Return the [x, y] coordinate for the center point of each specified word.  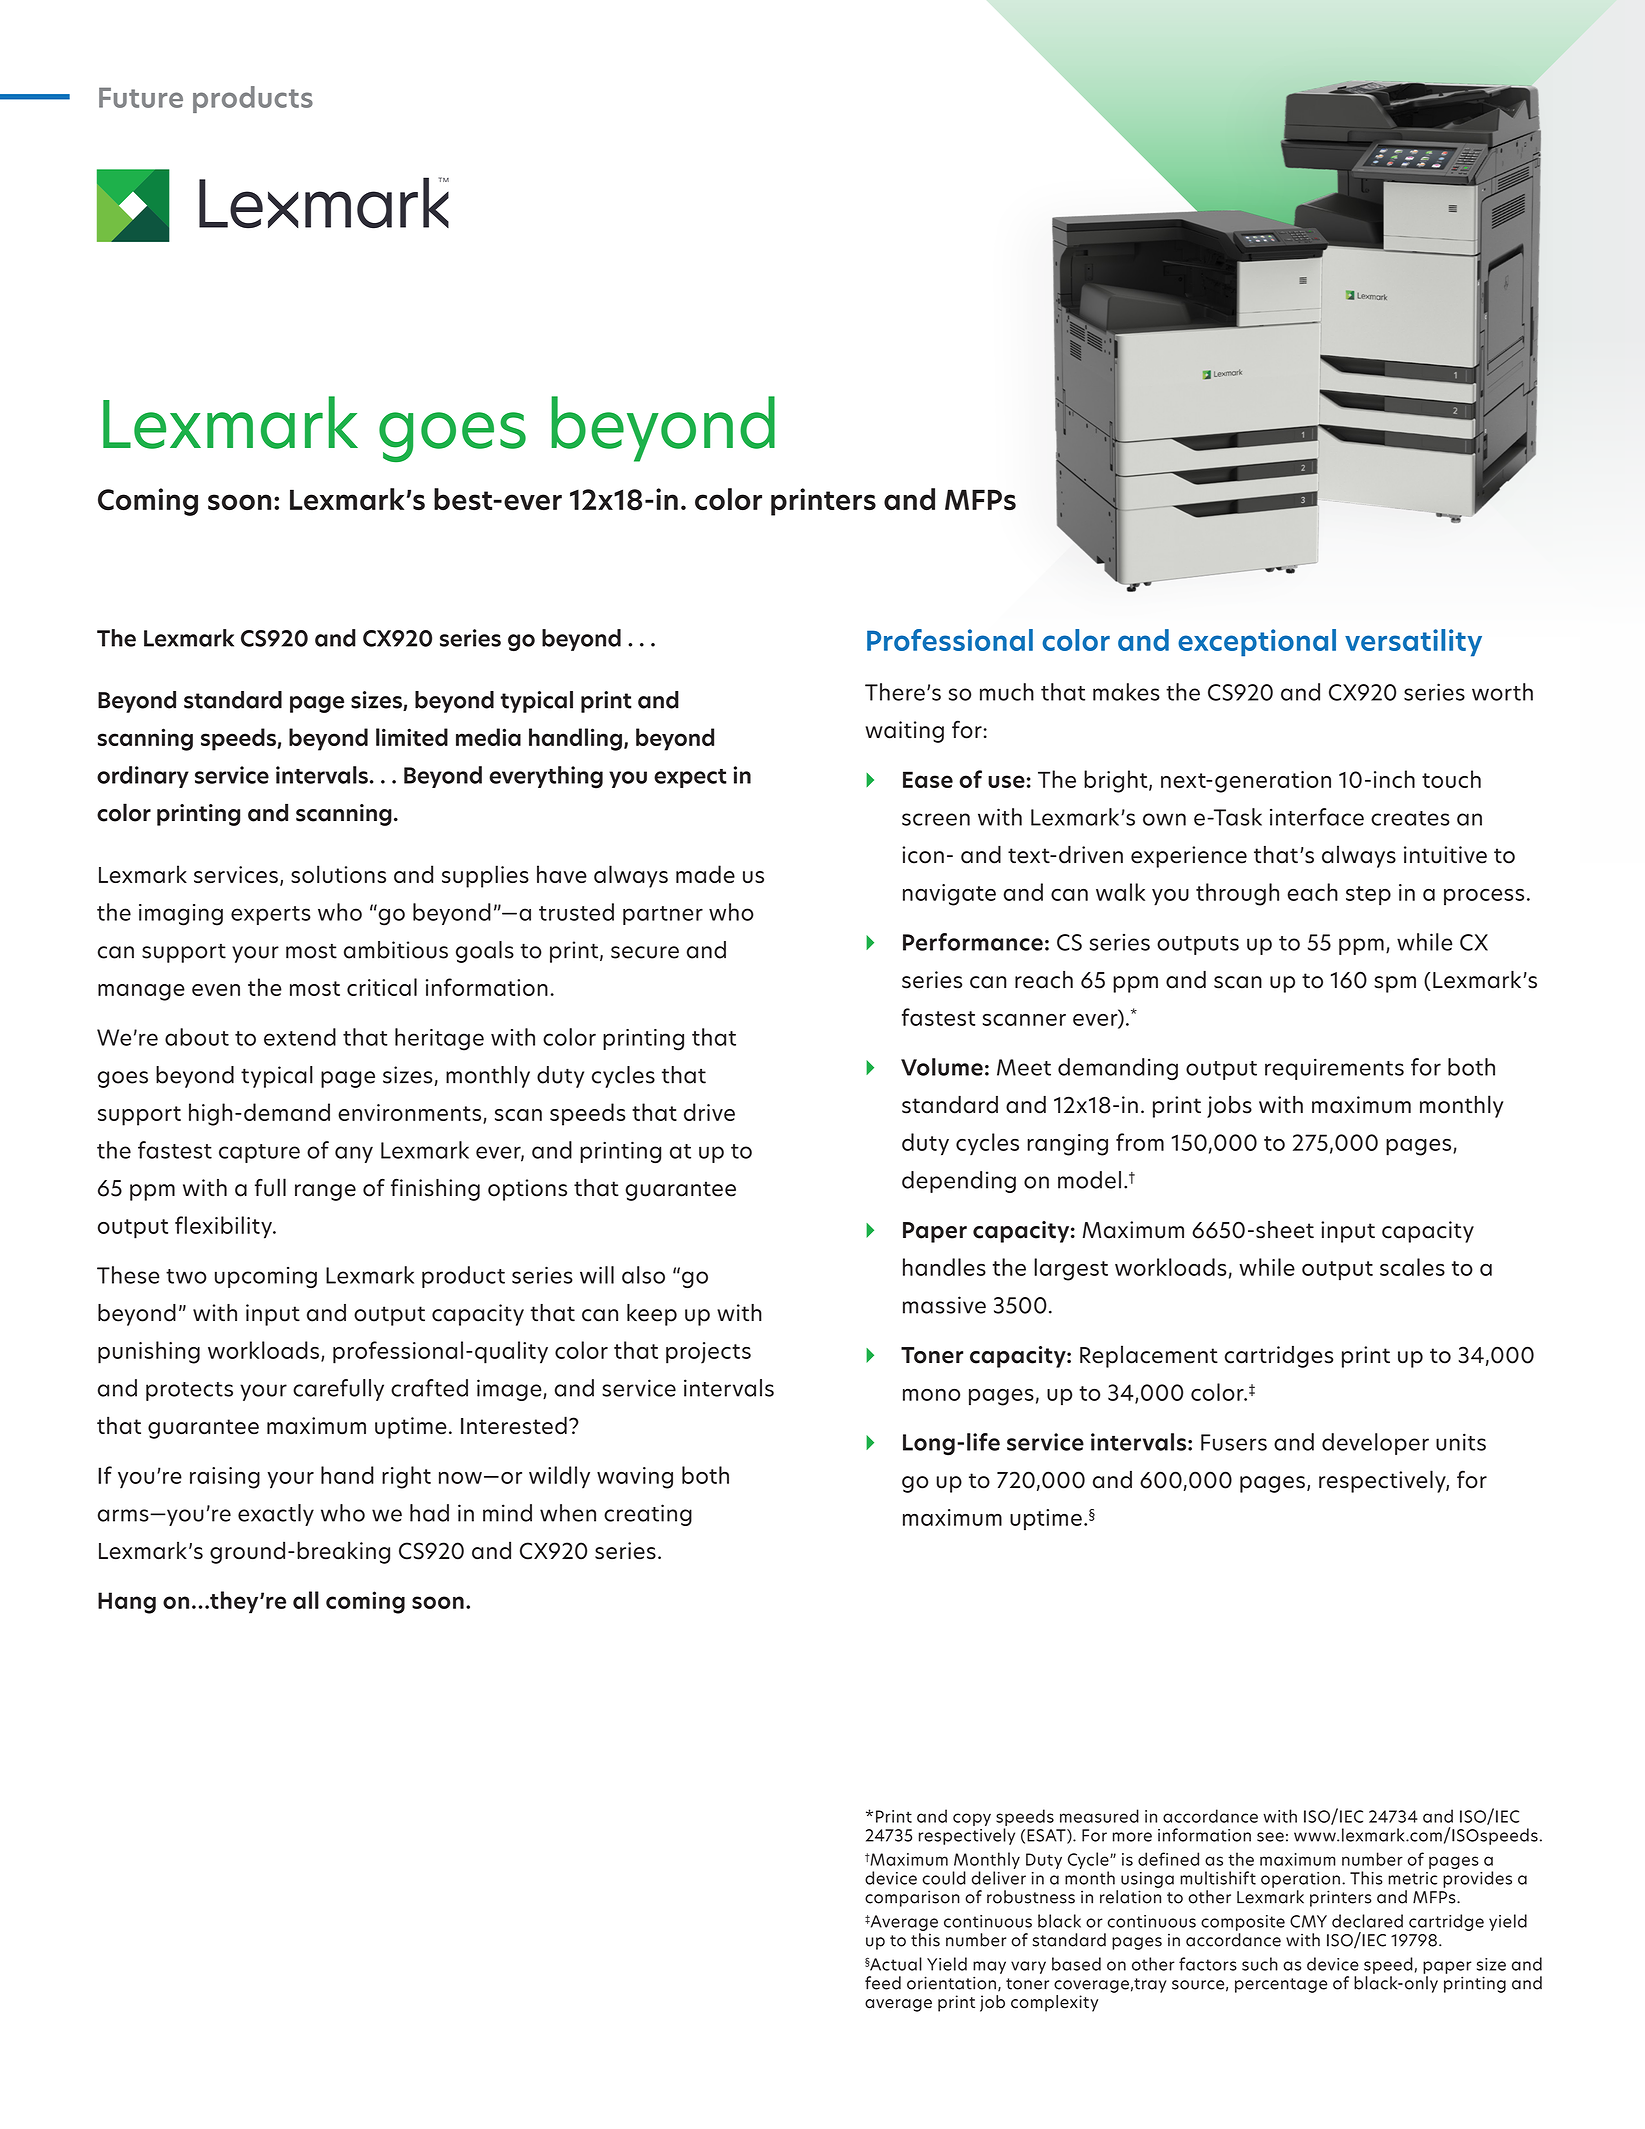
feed [883, 1983]
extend [300, 1037]
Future [141, 97]
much [1007, 692]
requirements [1334, 1069]
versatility [1413, 643]
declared [1367, 1921]
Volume [942, 1067]
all [306, 1600]
